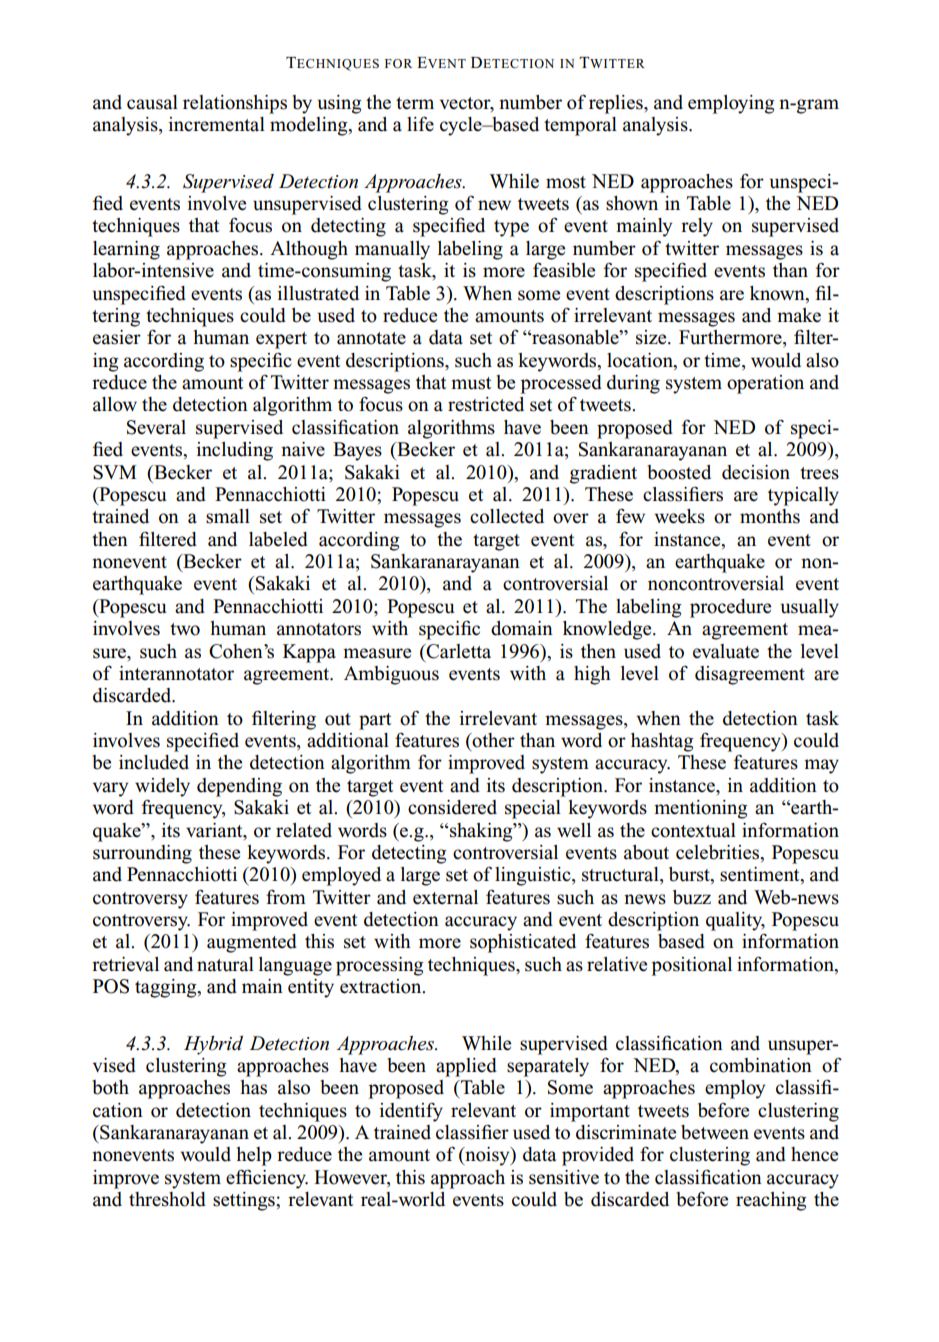  Describe the element at coordinates (156, 427) in the screenshot. I see `Several` at that location.
